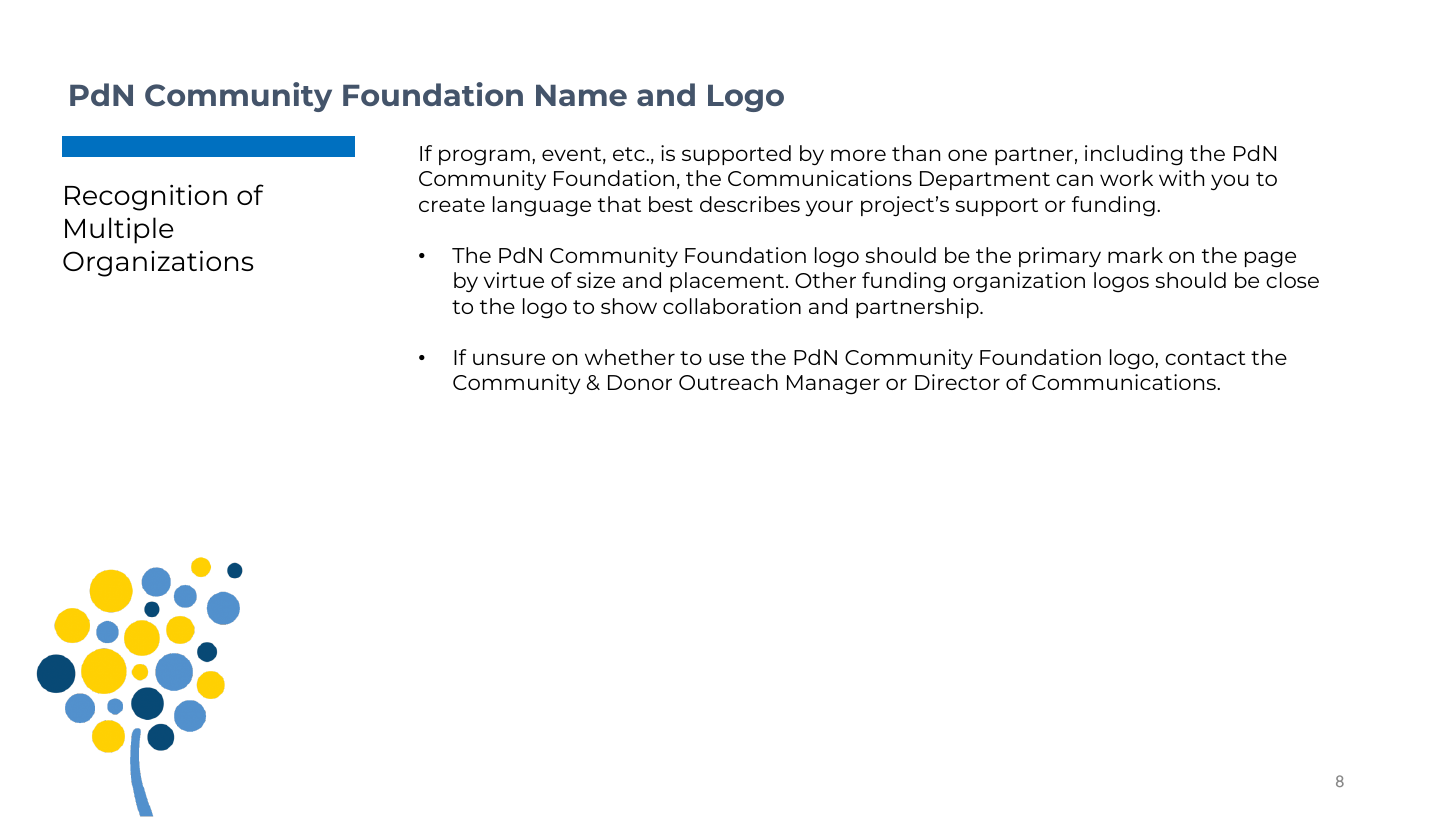 The image size is (1456, 819). What do you see at coordinates (1134, 155) in the document?
I see `including` at bounding box center [1134, 155].
